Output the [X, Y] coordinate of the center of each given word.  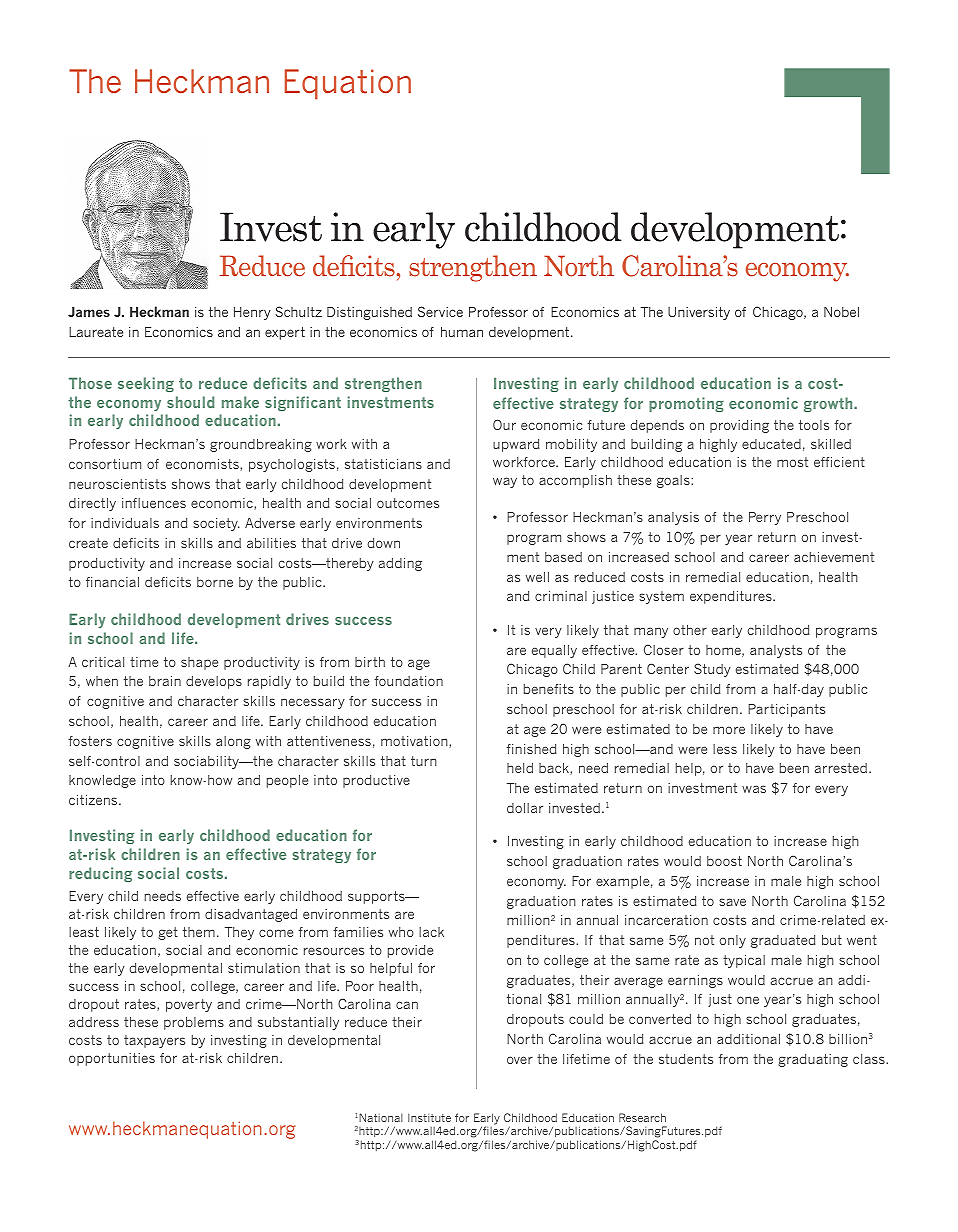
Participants [786, 710]
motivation [415, 742]
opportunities [112, 1059]
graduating [813, 1060]
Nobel [841, 312]
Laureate [96, 332]
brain [165, 681]
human [462, 332]
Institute [429, 1117]
